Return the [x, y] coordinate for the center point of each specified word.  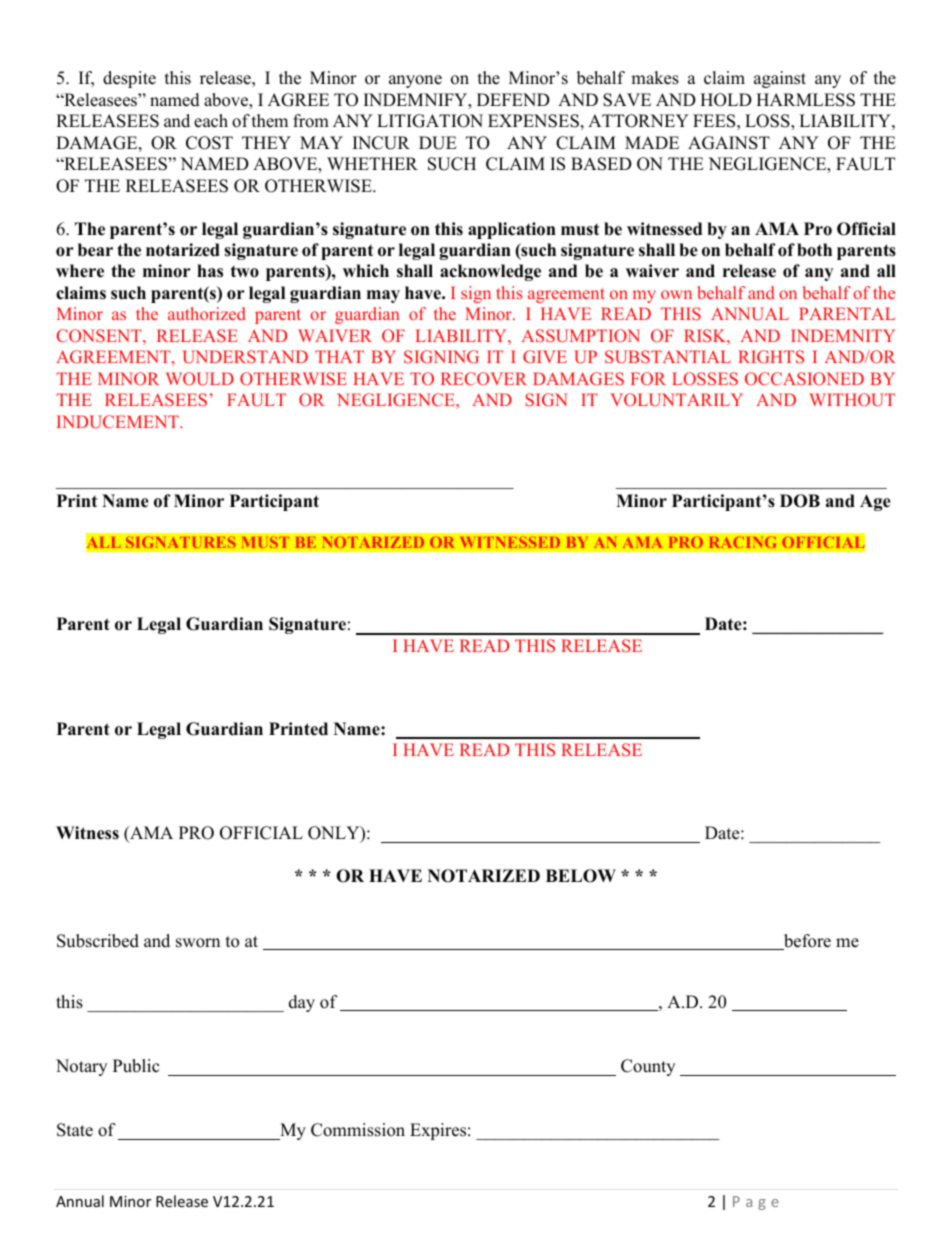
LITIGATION [430, 121]
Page [756, 1203]
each [211, 121]
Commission [358, 1130]
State [75, 1130]
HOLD [726, 100]
